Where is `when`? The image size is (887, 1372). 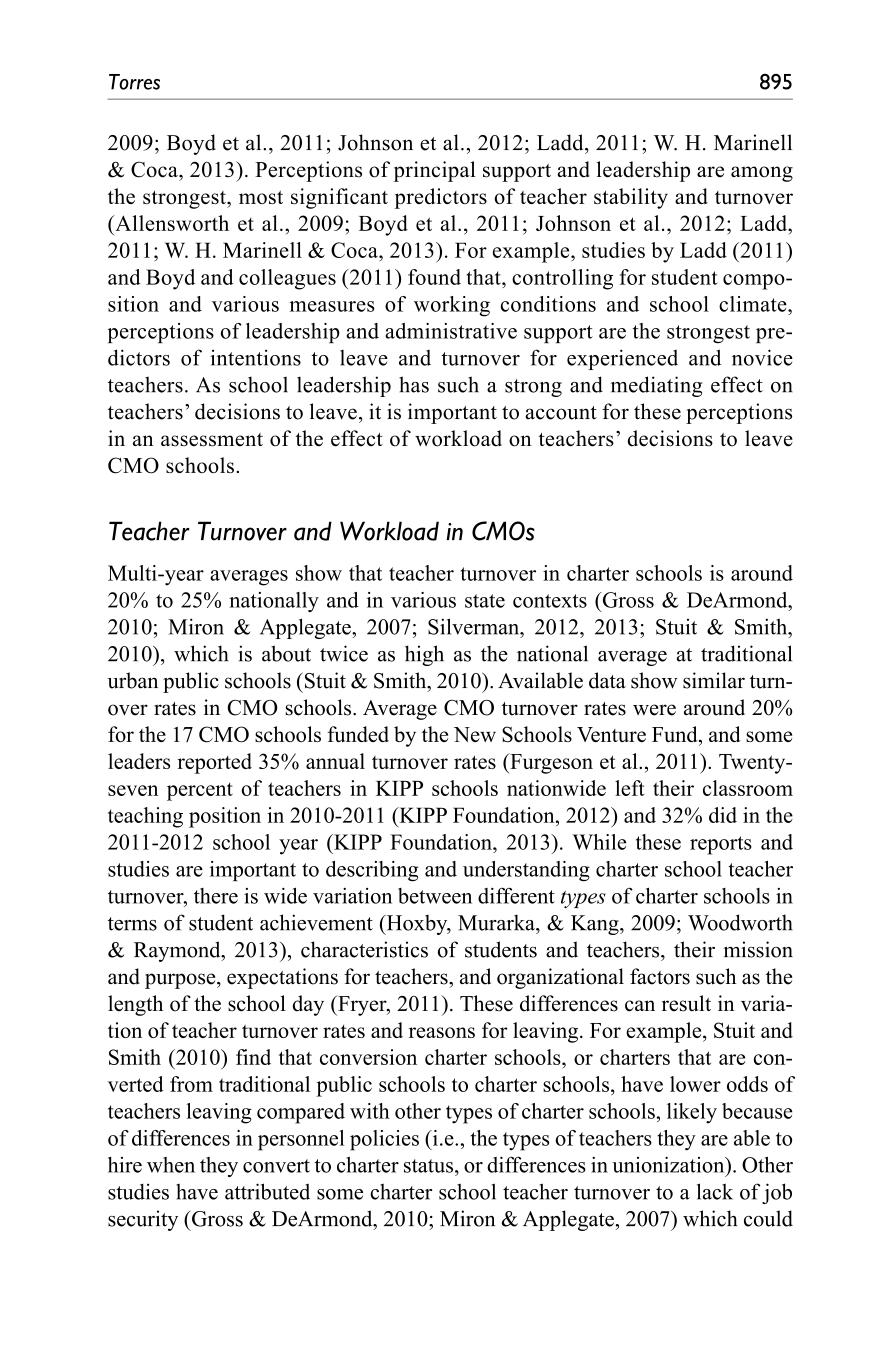 when is located at coordinates (171, 1165).
